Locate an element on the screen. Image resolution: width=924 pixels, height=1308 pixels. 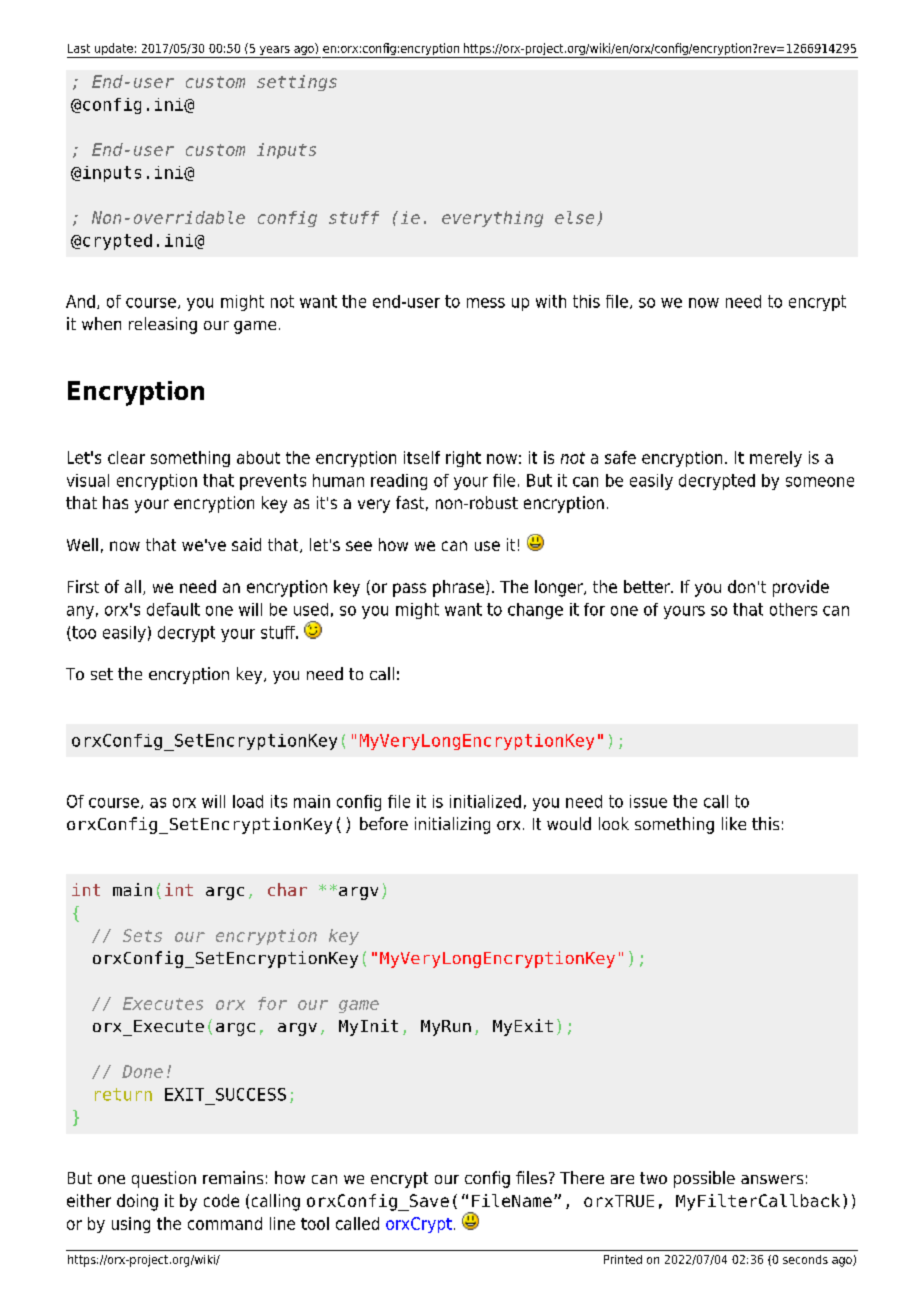
update is located at coordinates (114, 50).
